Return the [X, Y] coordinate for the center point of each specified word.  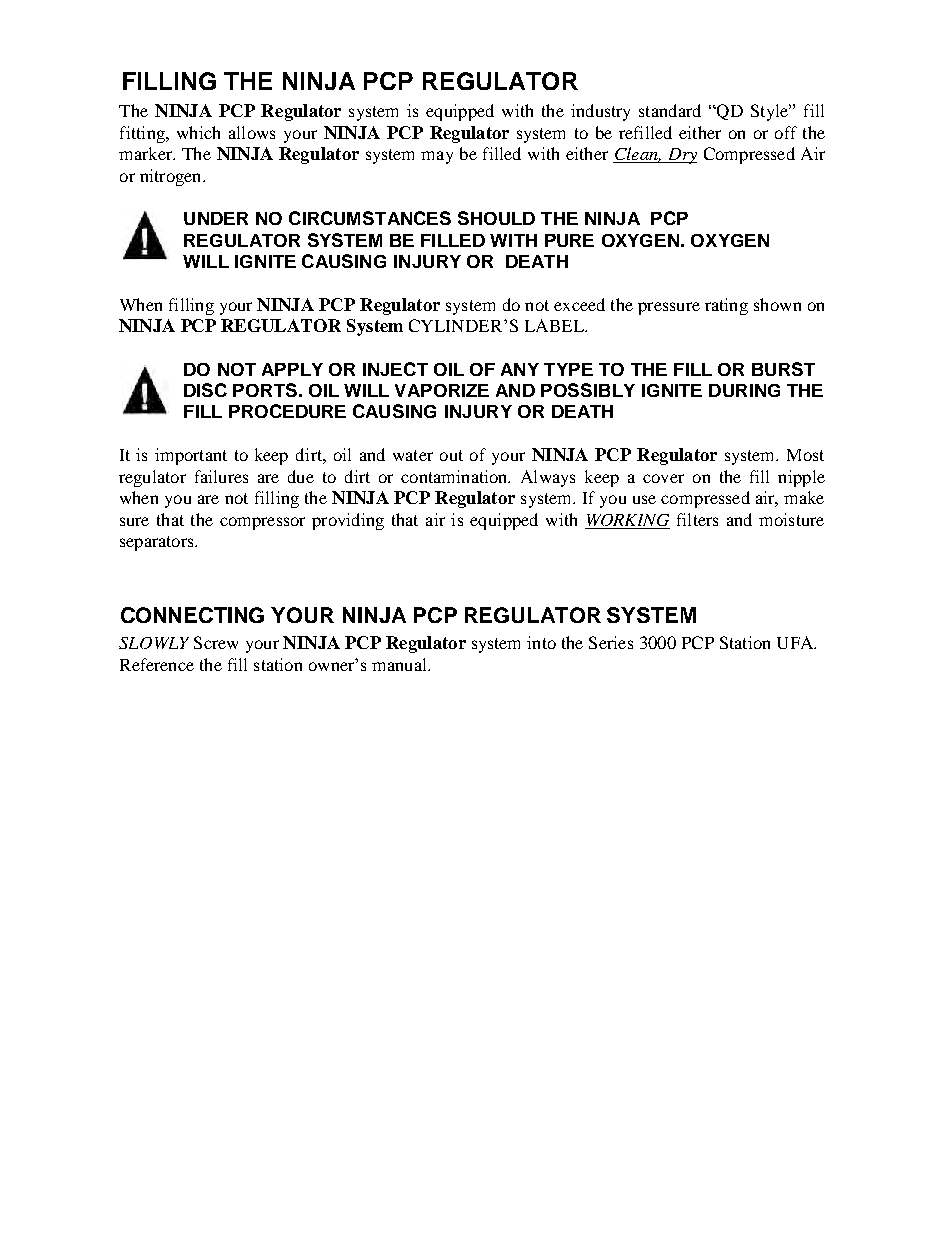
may [437, 157]
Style [771, 112]
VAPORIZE [442, 390]
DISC [205, 390]
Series [611, 642]
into [541, 642]
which [198, 132]
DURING [744, 390]
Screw [216, 642]
